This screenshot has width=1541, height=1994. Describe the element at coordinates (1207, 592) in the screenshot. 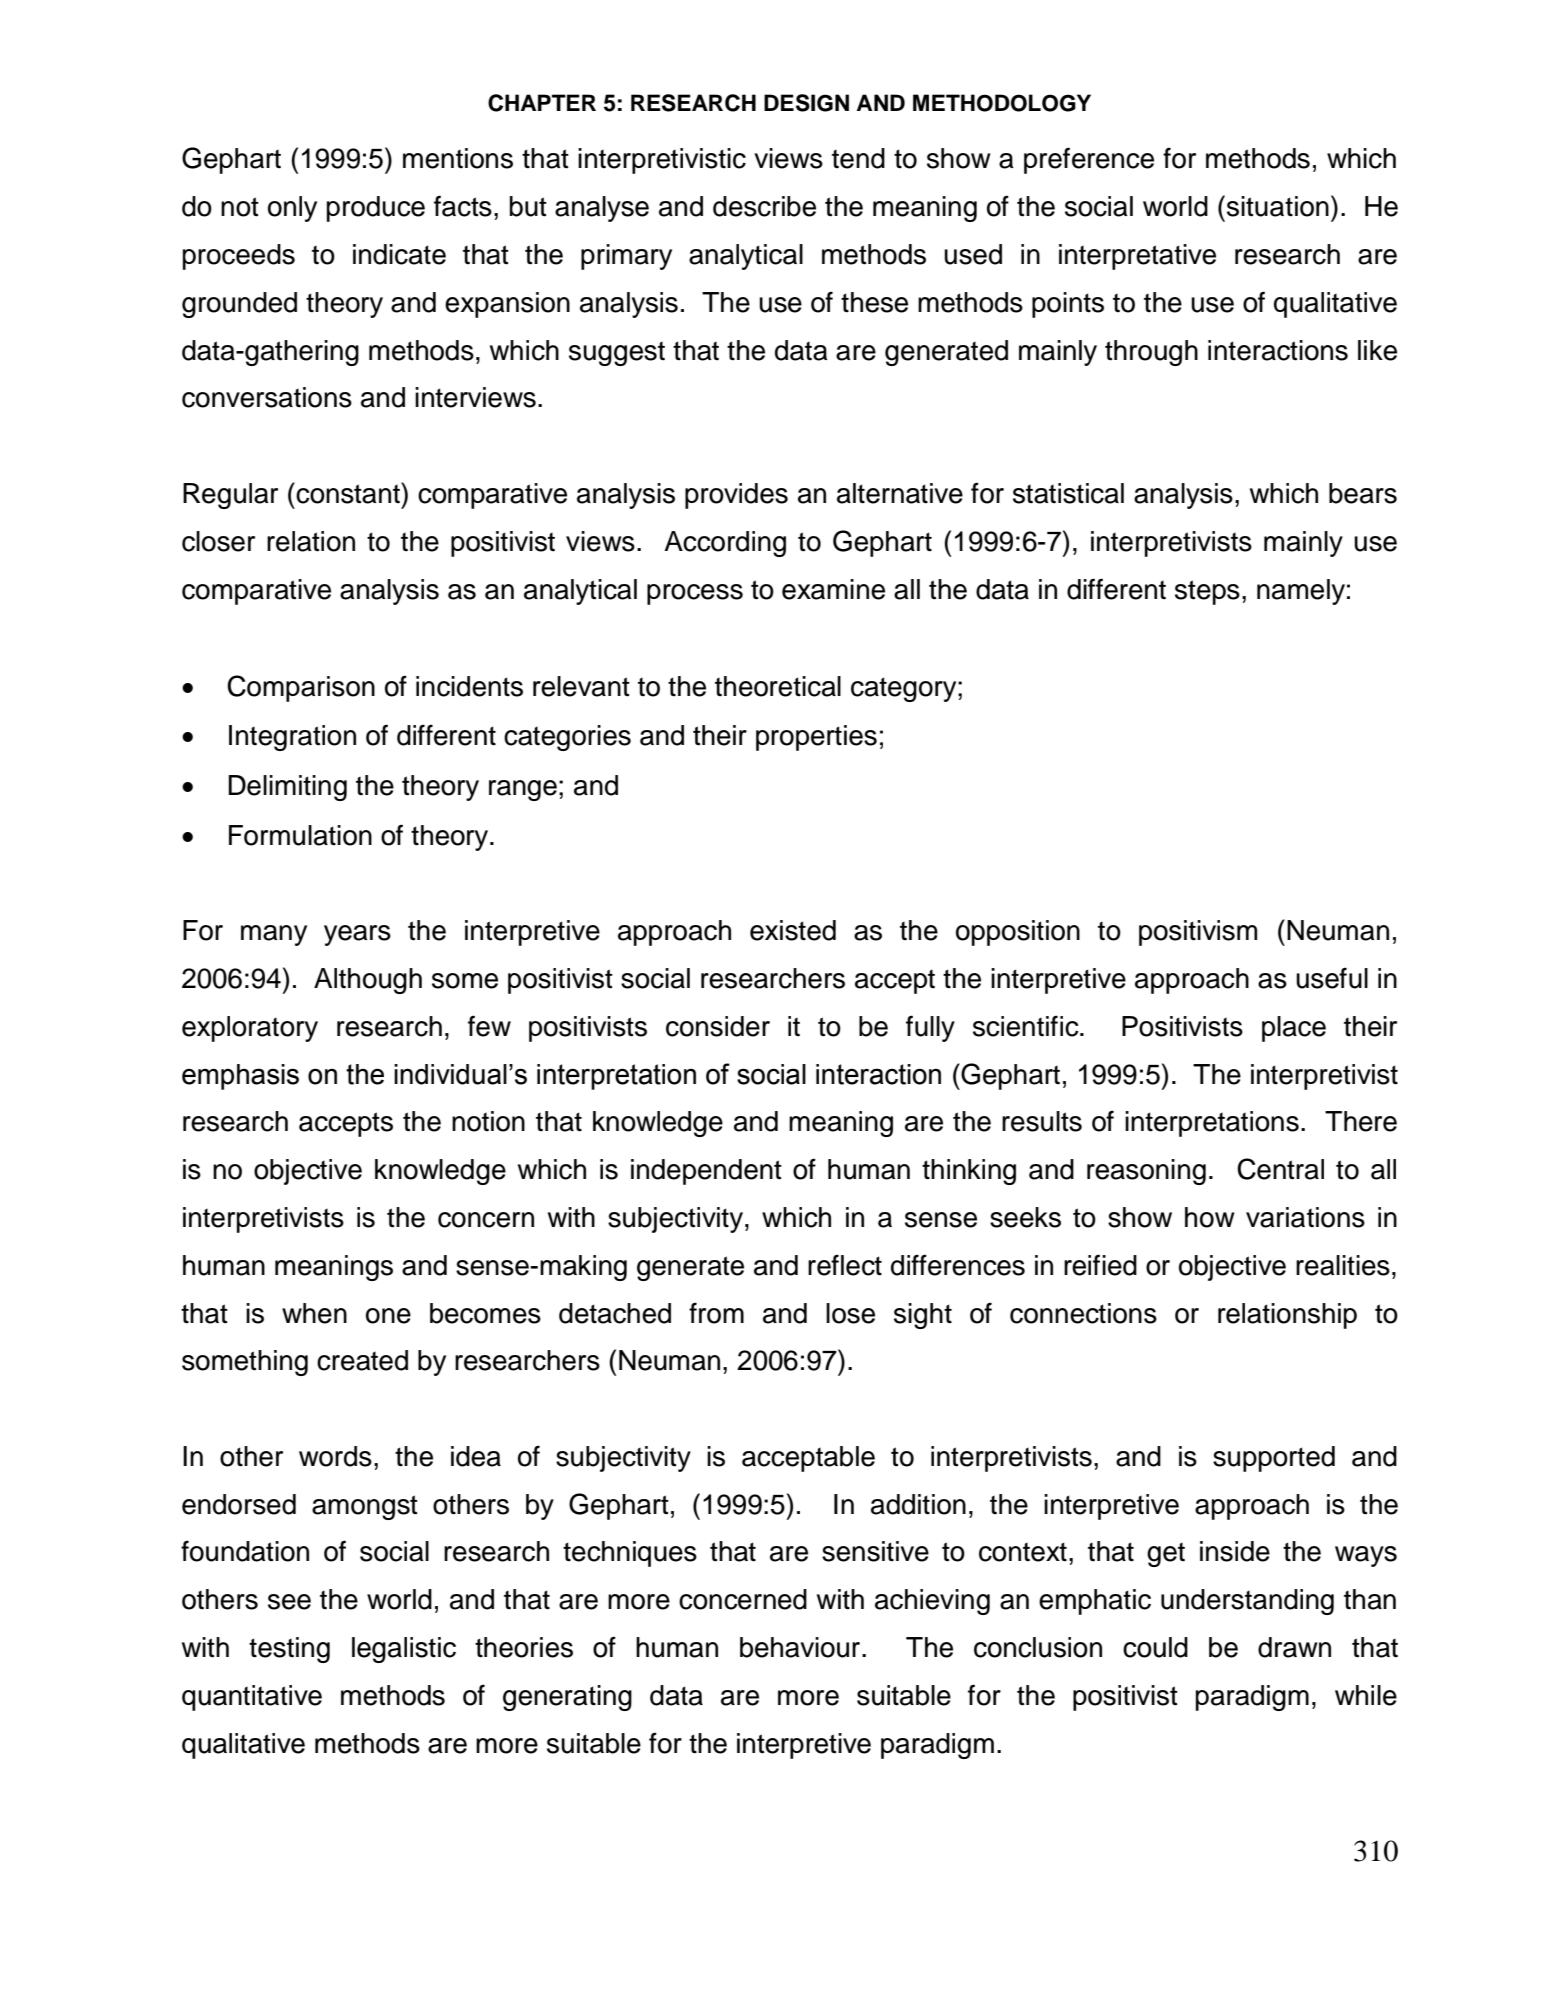

I see `steps` at that location.
